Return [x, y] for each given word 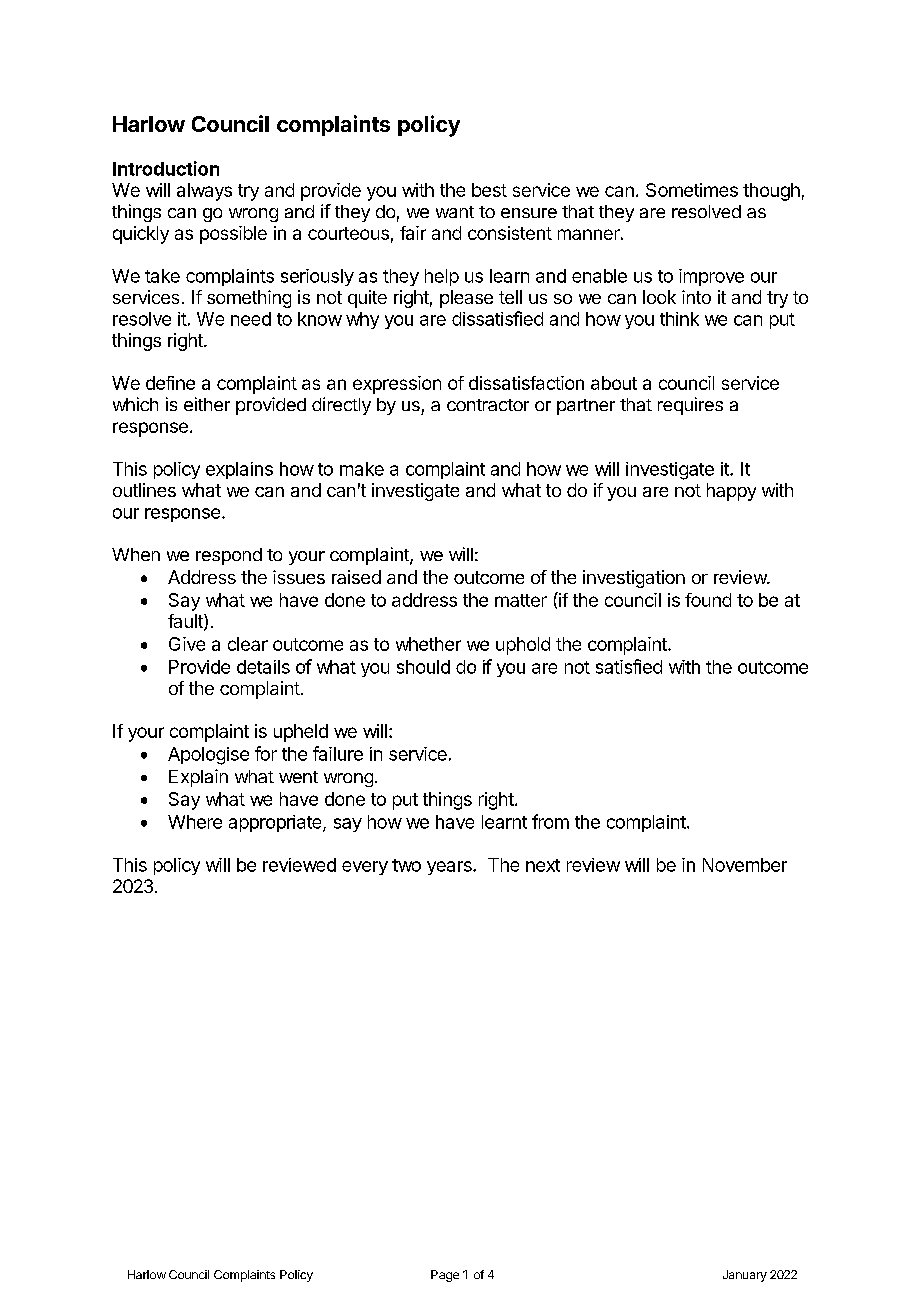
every [365, 868]
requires [690, 406]
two [406, 865]
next [543, 865]
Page [445, 1276]
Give [187, 644]
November [745, 865]
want [455, 212]
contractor [488, 405]
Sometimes [692, 190]
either [207, 404]
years [450, 868]
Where [195, 822]
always [204, 192]
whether [428, 644]
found [708, 600]
